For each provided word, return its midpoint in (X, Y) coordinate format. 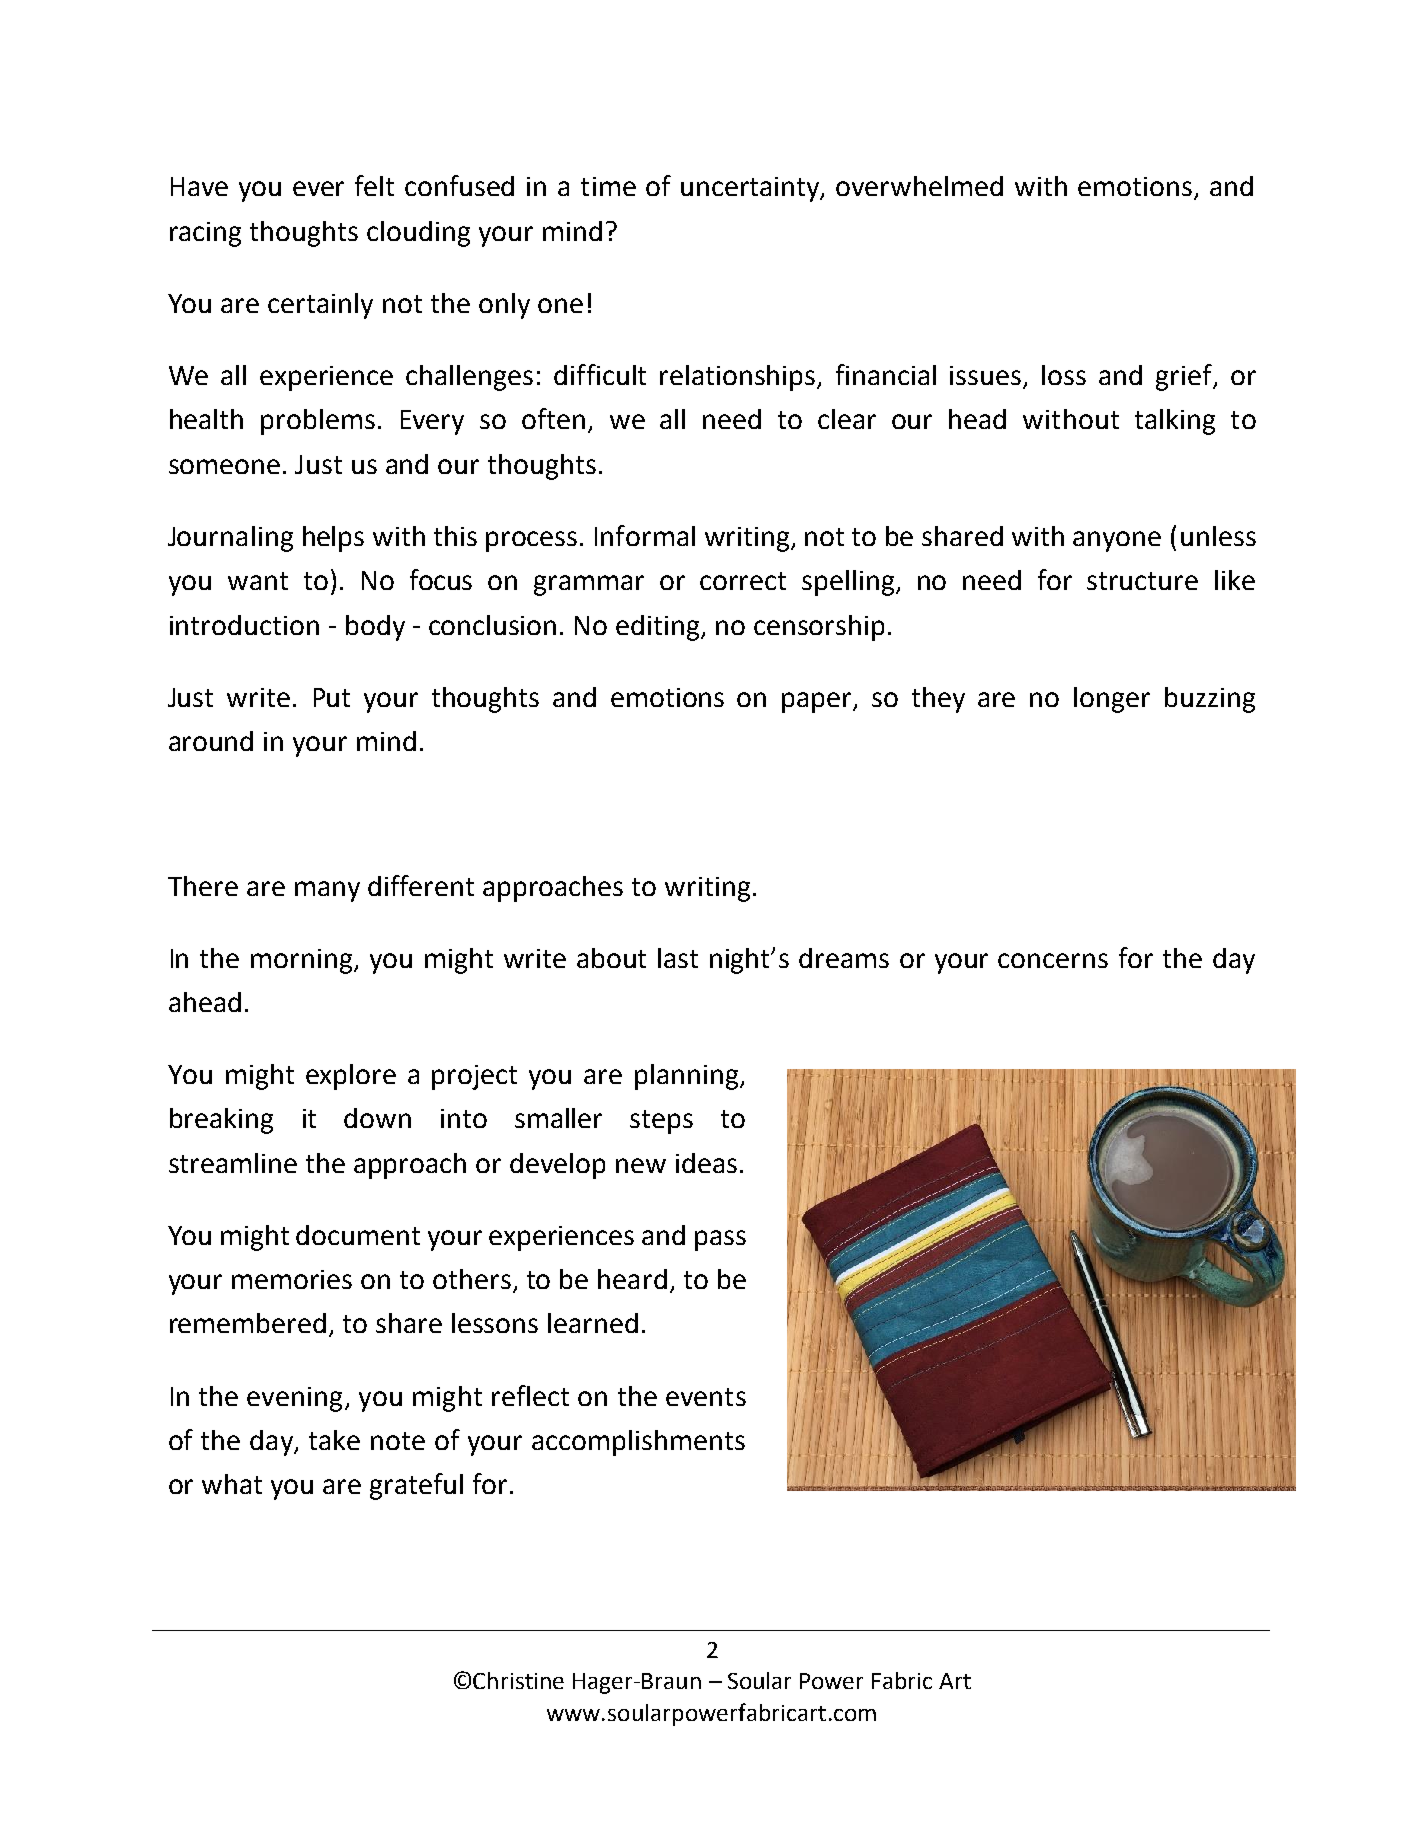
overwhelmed (919, 186)
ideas (706, 1163)
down (377, 1118)
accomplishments (638, 1443)
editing (659, 628)
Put (332, 697)
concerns (1053, 960)
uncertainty (751, 189)
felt (374, 185)
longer (1112, 700)
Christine (518, 1680)
